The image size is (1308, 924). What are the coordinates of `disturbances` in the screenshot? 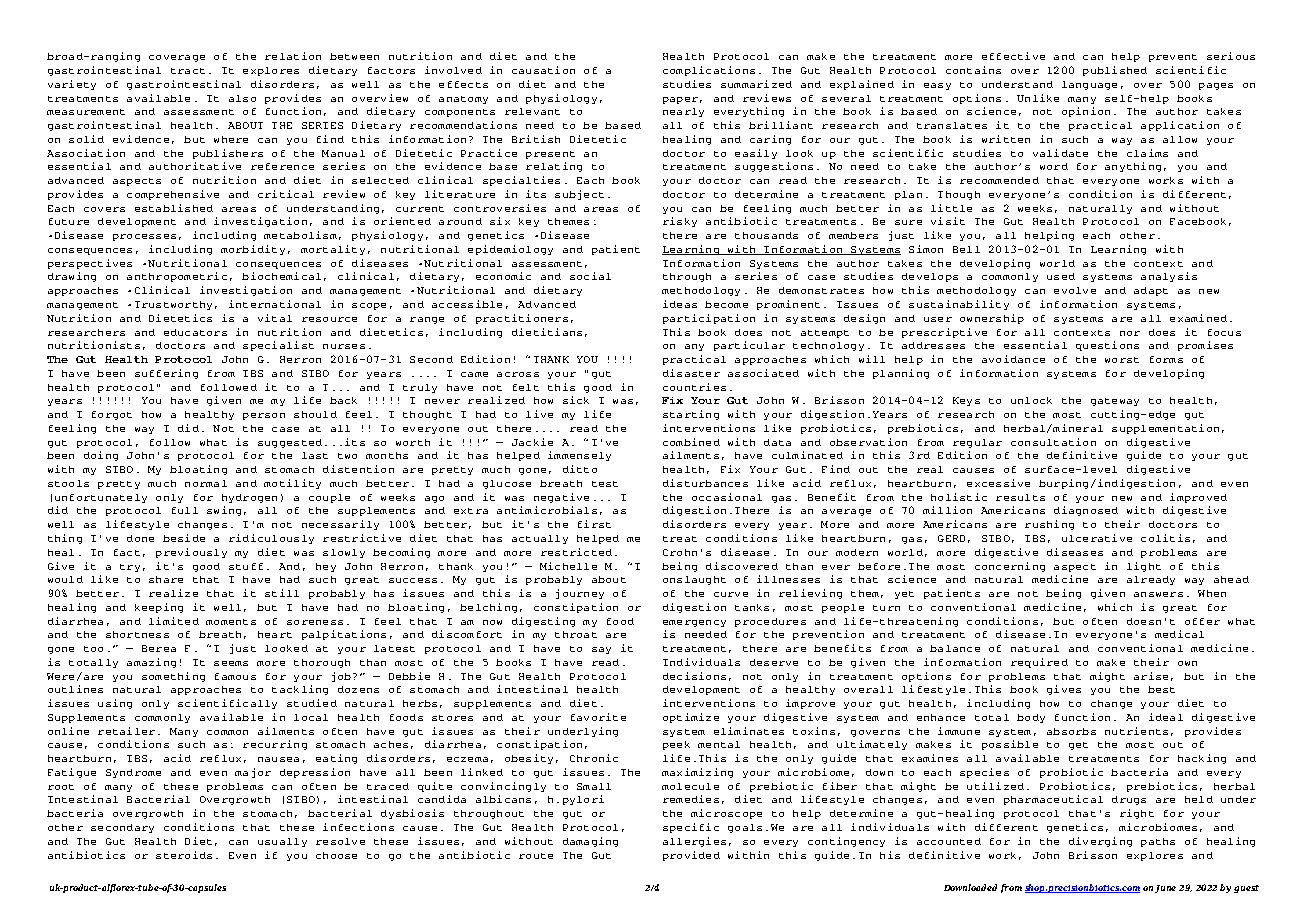 It's located at (705, 483).
